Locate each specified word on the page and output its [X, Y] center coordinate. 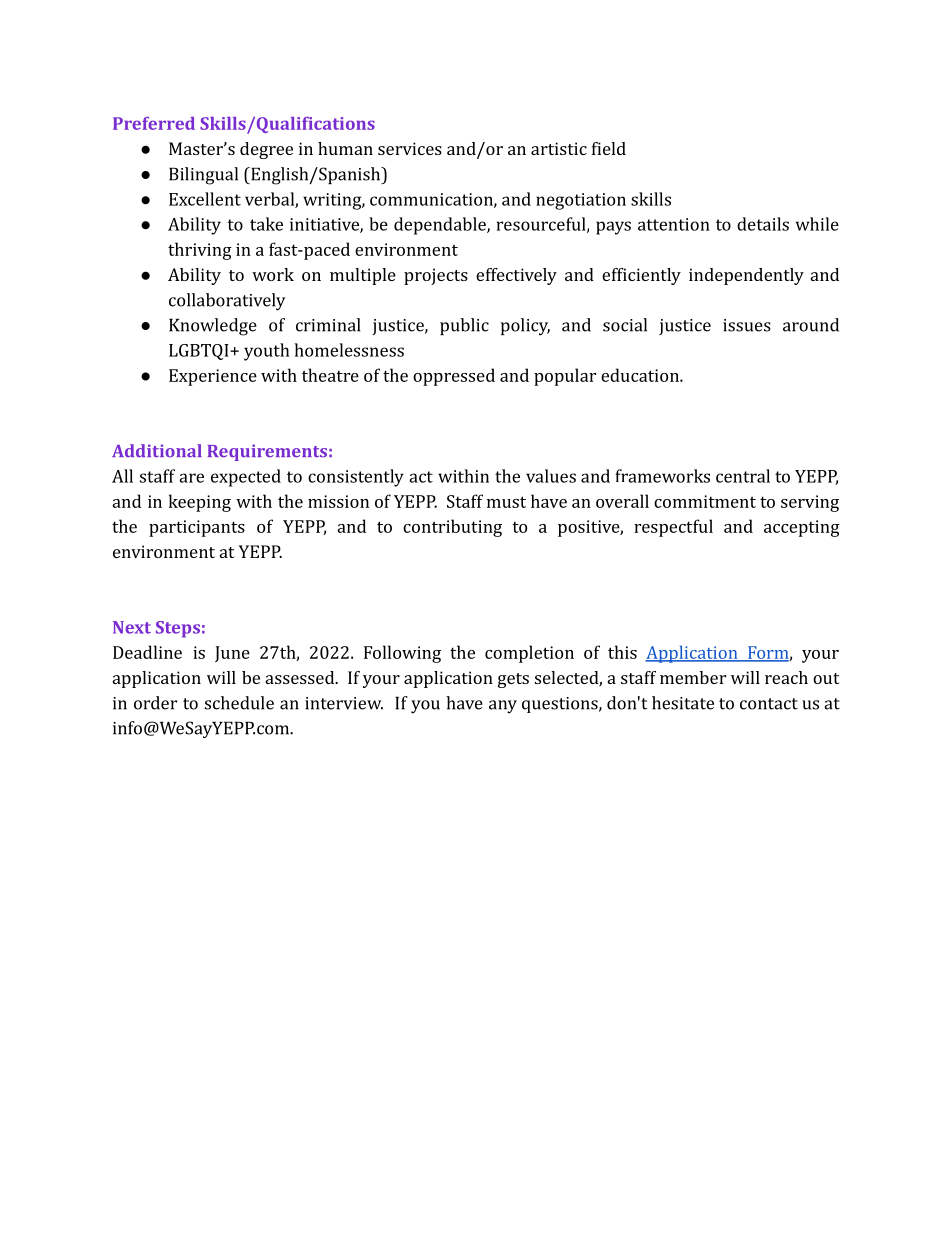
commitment [705, 501]
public [464, 326]
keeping [200, 503]
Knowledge [213, 327]
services [410, 148]
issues [747, 325]
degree [266, 150]
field [609, 148]
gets [513, 680]
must [506, 502]
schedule [239, 703]
